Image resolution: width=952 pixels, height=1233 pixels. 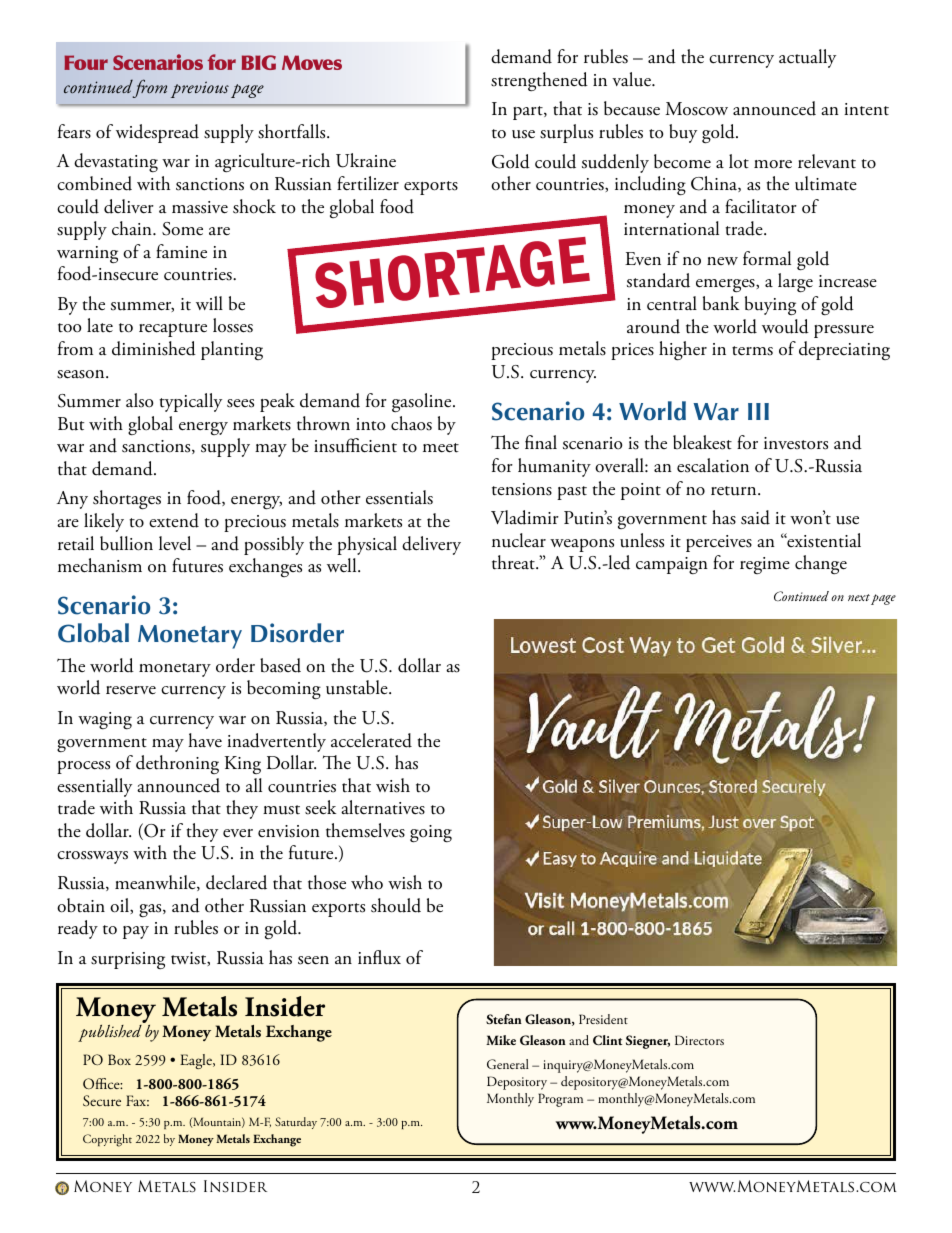 I want to click on Copyright, so click(x=107, y=1140).
